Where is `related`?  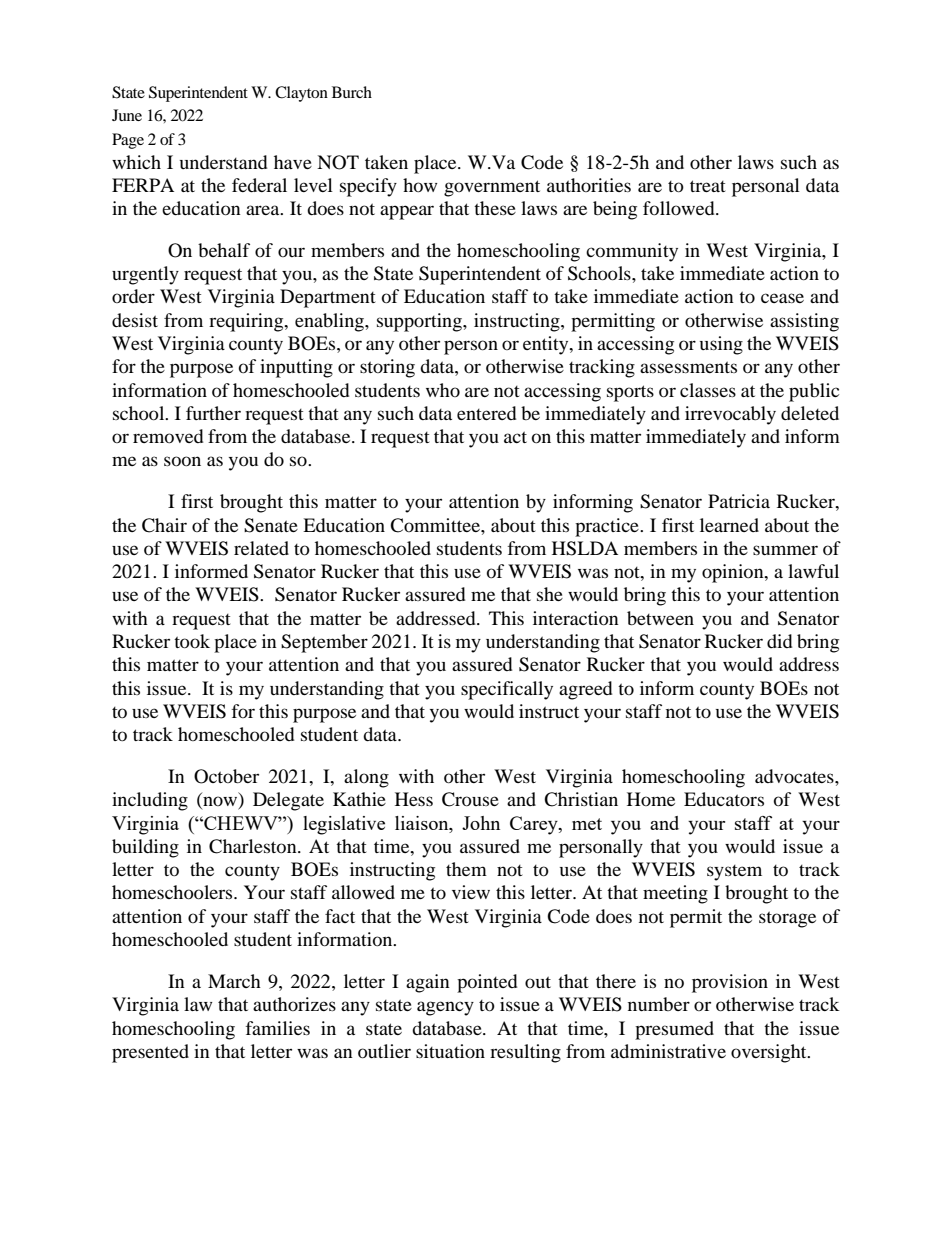 related is located at coordinates (261, 548).
